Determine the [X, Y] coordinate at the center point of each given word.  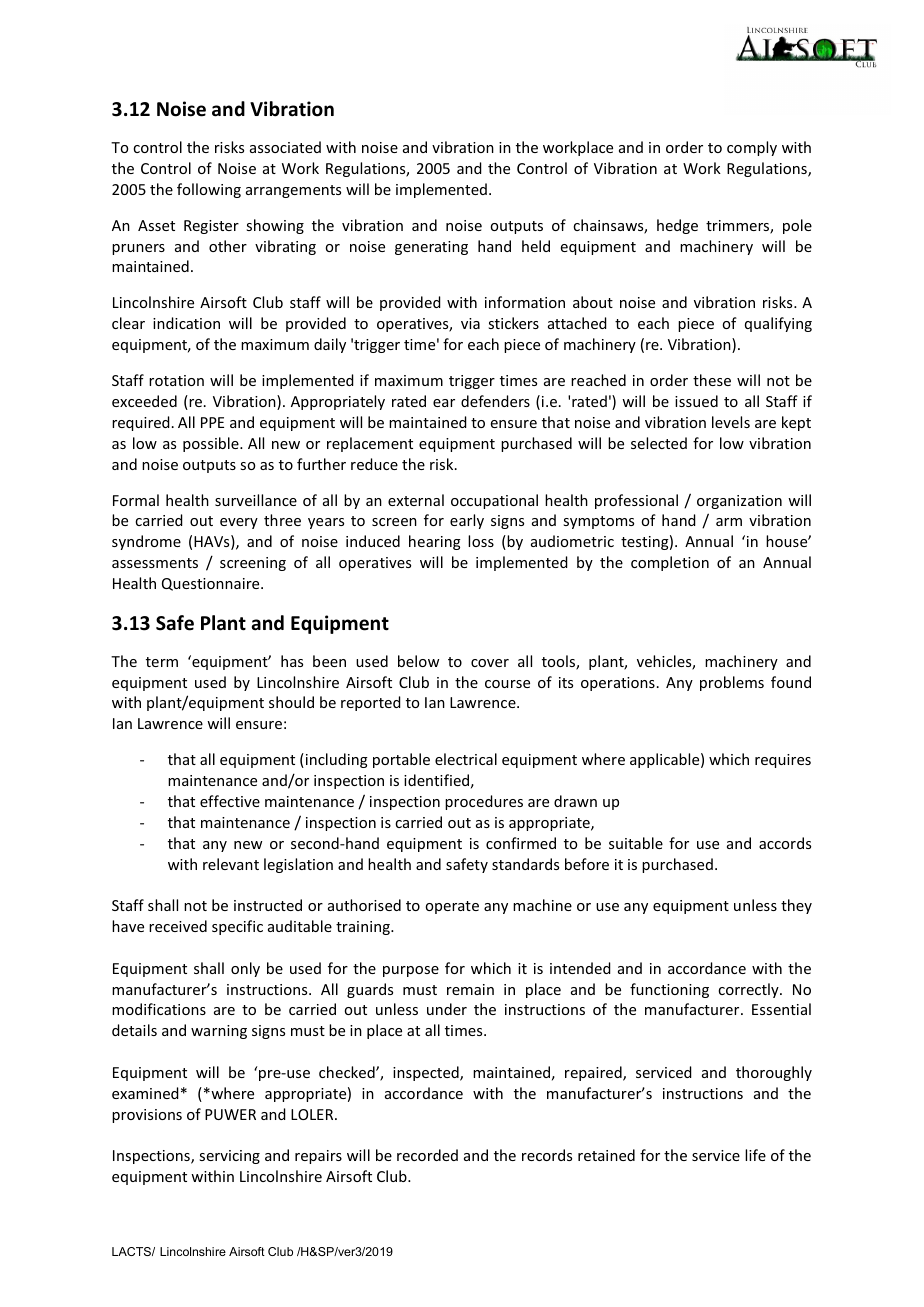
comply [752, 148]
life [755, 1155]
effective [230, 801]
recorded [427, 1155]
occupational [494, 501]
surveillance [256, 500]
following [209, 190]
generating [431, 248]
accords [785, 843]
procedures [484, 802]
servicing [229, 1157]
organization [739, 502]
